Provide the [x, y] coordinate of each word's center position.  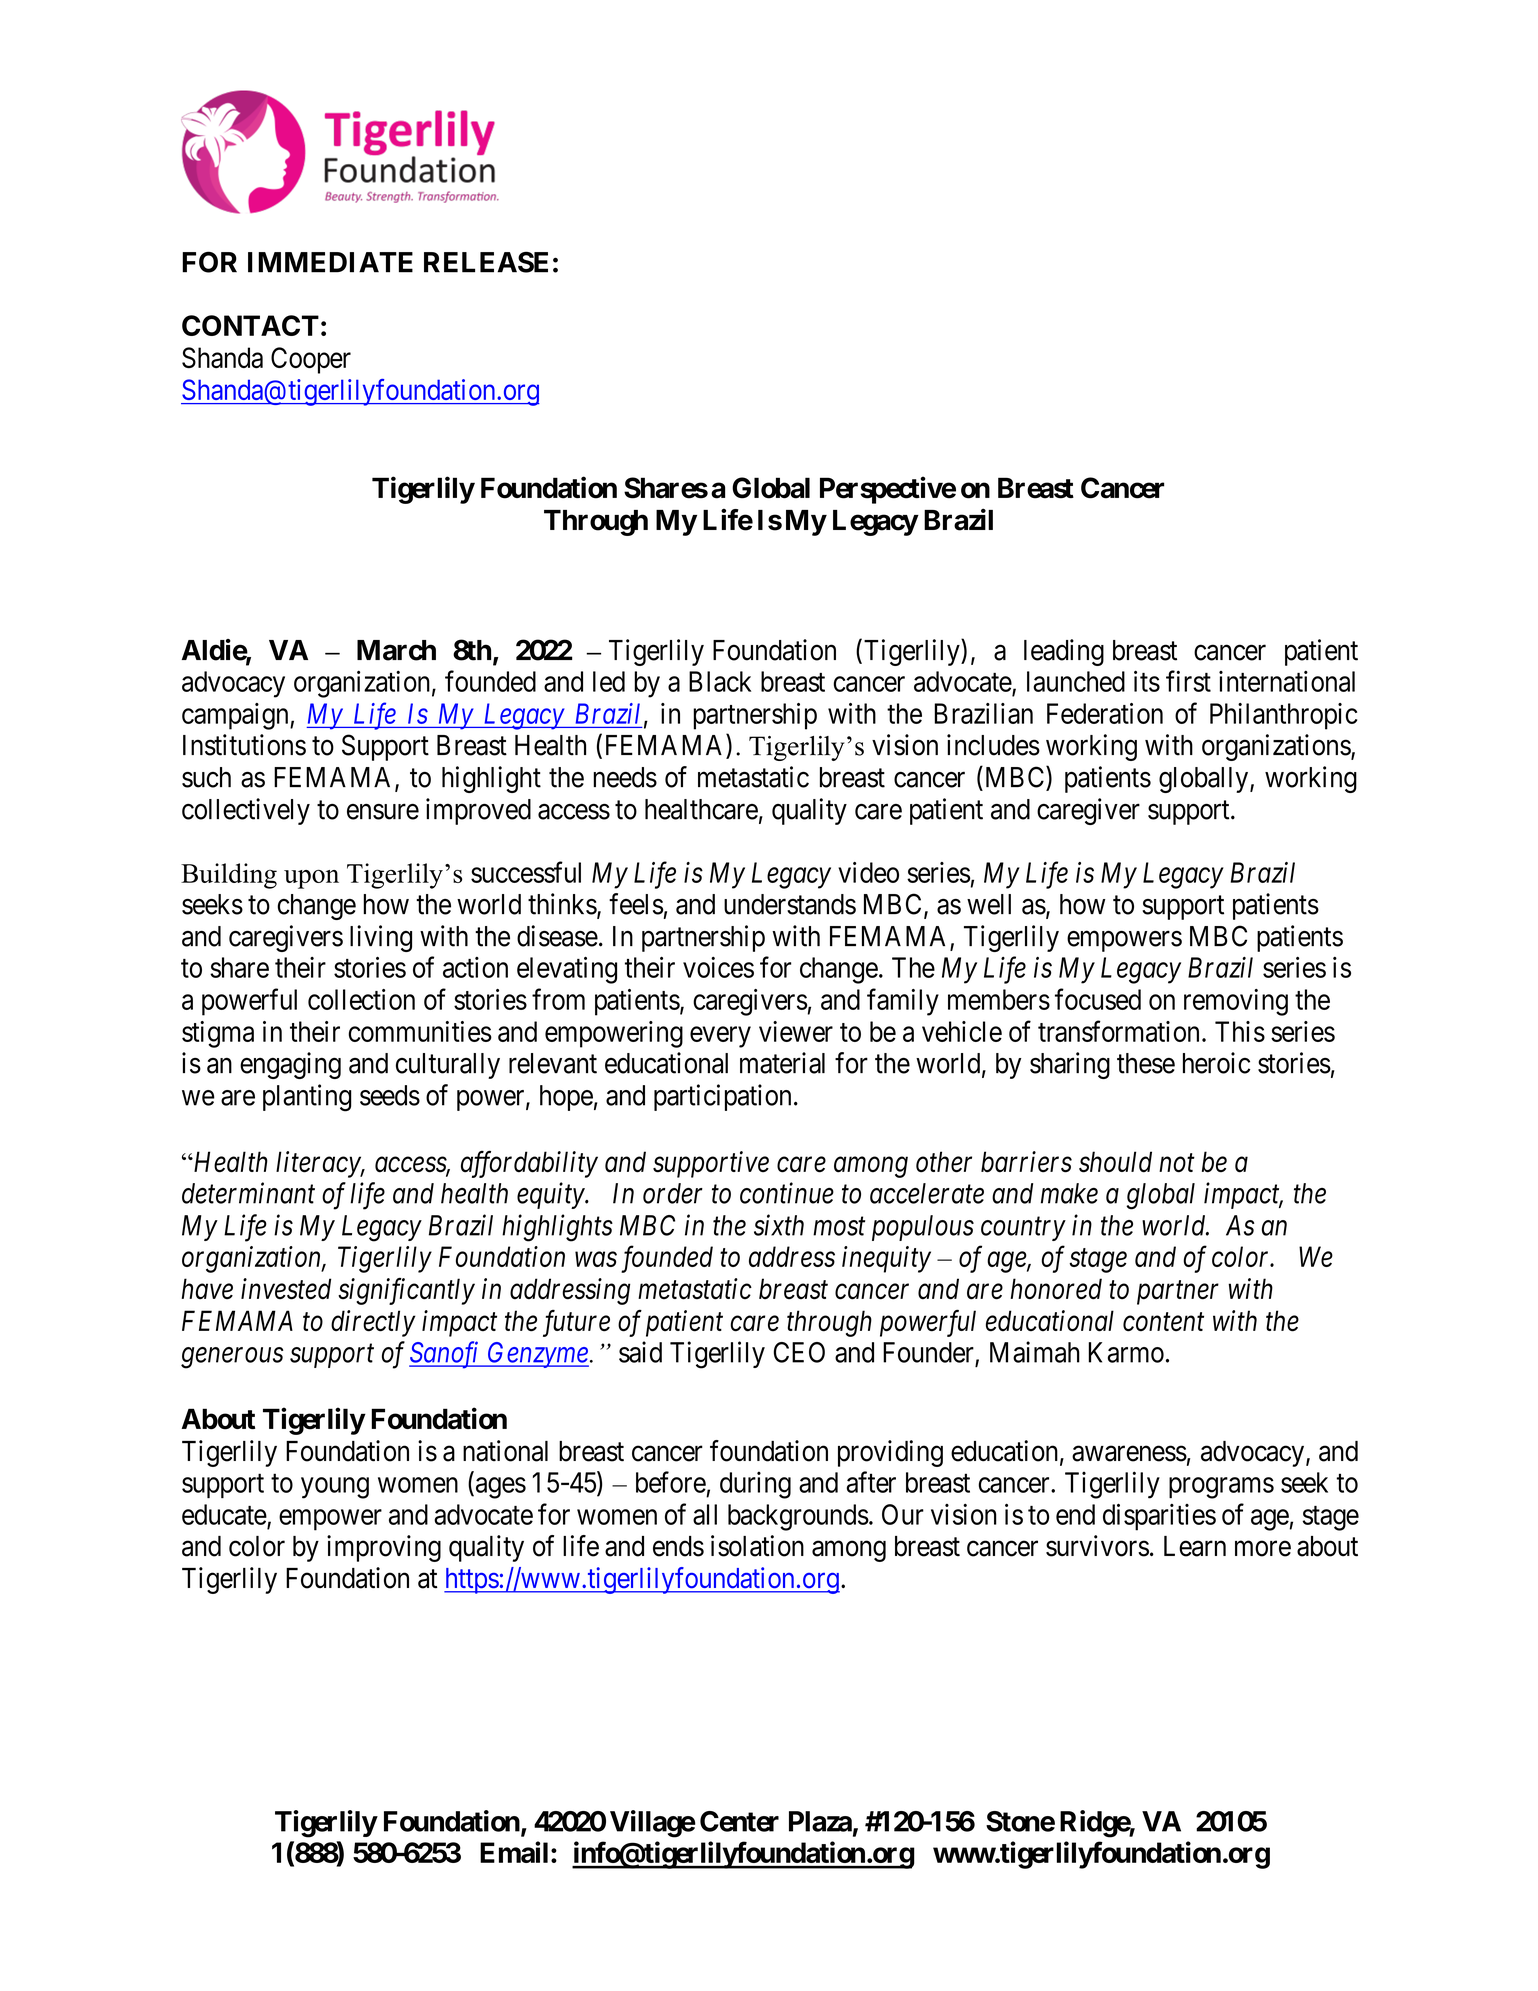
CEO [799, 1352]
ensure [383, 812]
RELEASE [486, 262]
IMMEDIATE [330, 262]
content [1163, 1322]
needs [625, 777]
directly [373, 1323]
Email [514, 1852]
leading [1064, 652]
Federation [1105, 713]
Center [739, 1821]
